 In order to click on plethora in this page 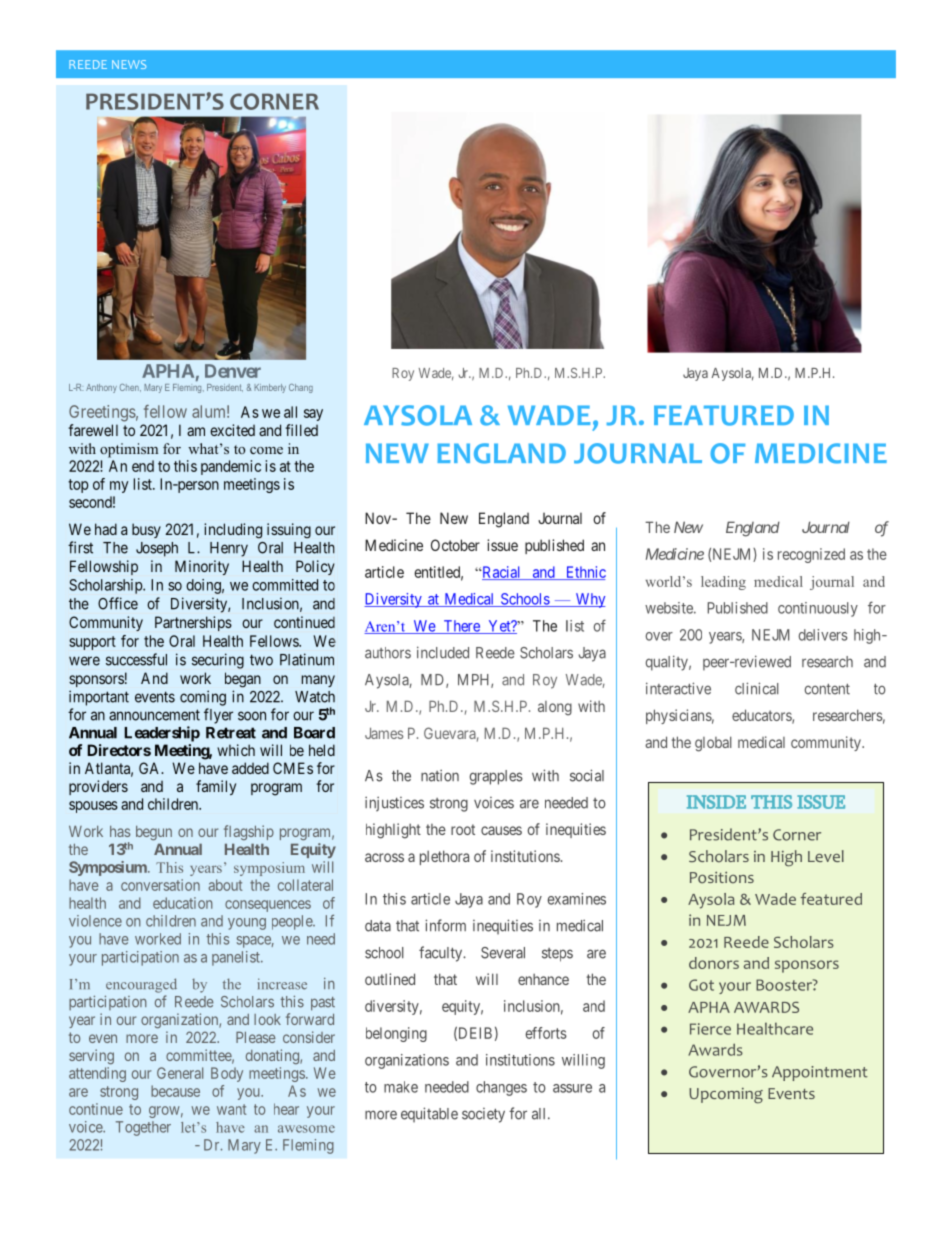, I will do `click(444, 857)`.
